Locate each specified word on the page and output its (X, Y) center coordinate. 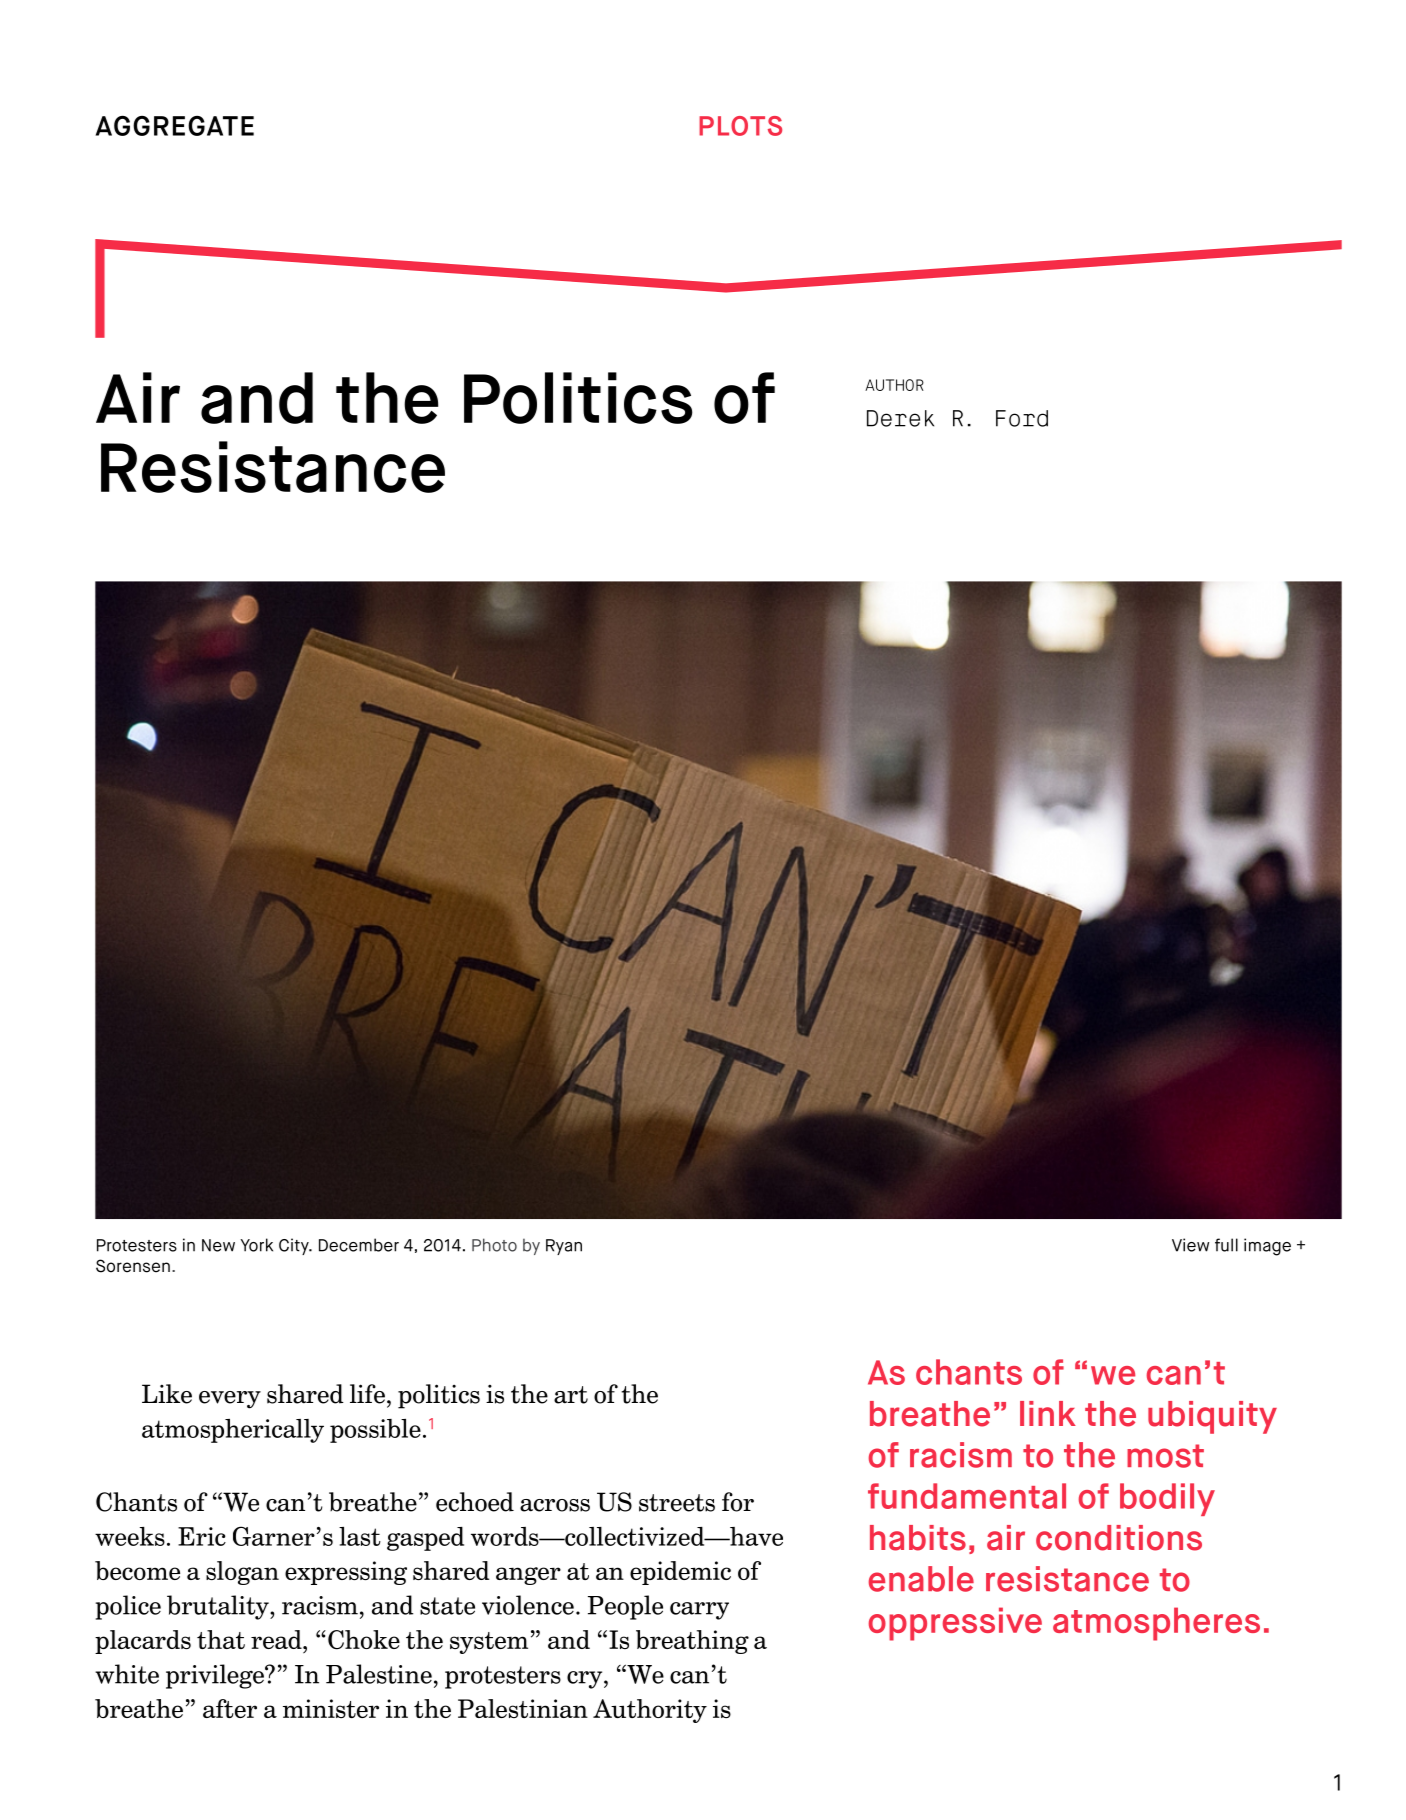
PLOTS (740, 126)
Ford (1022, 418)
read (277, 1639)
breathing (692, 1642)
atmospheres (1156, 1624)
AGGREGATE (175, 125)
